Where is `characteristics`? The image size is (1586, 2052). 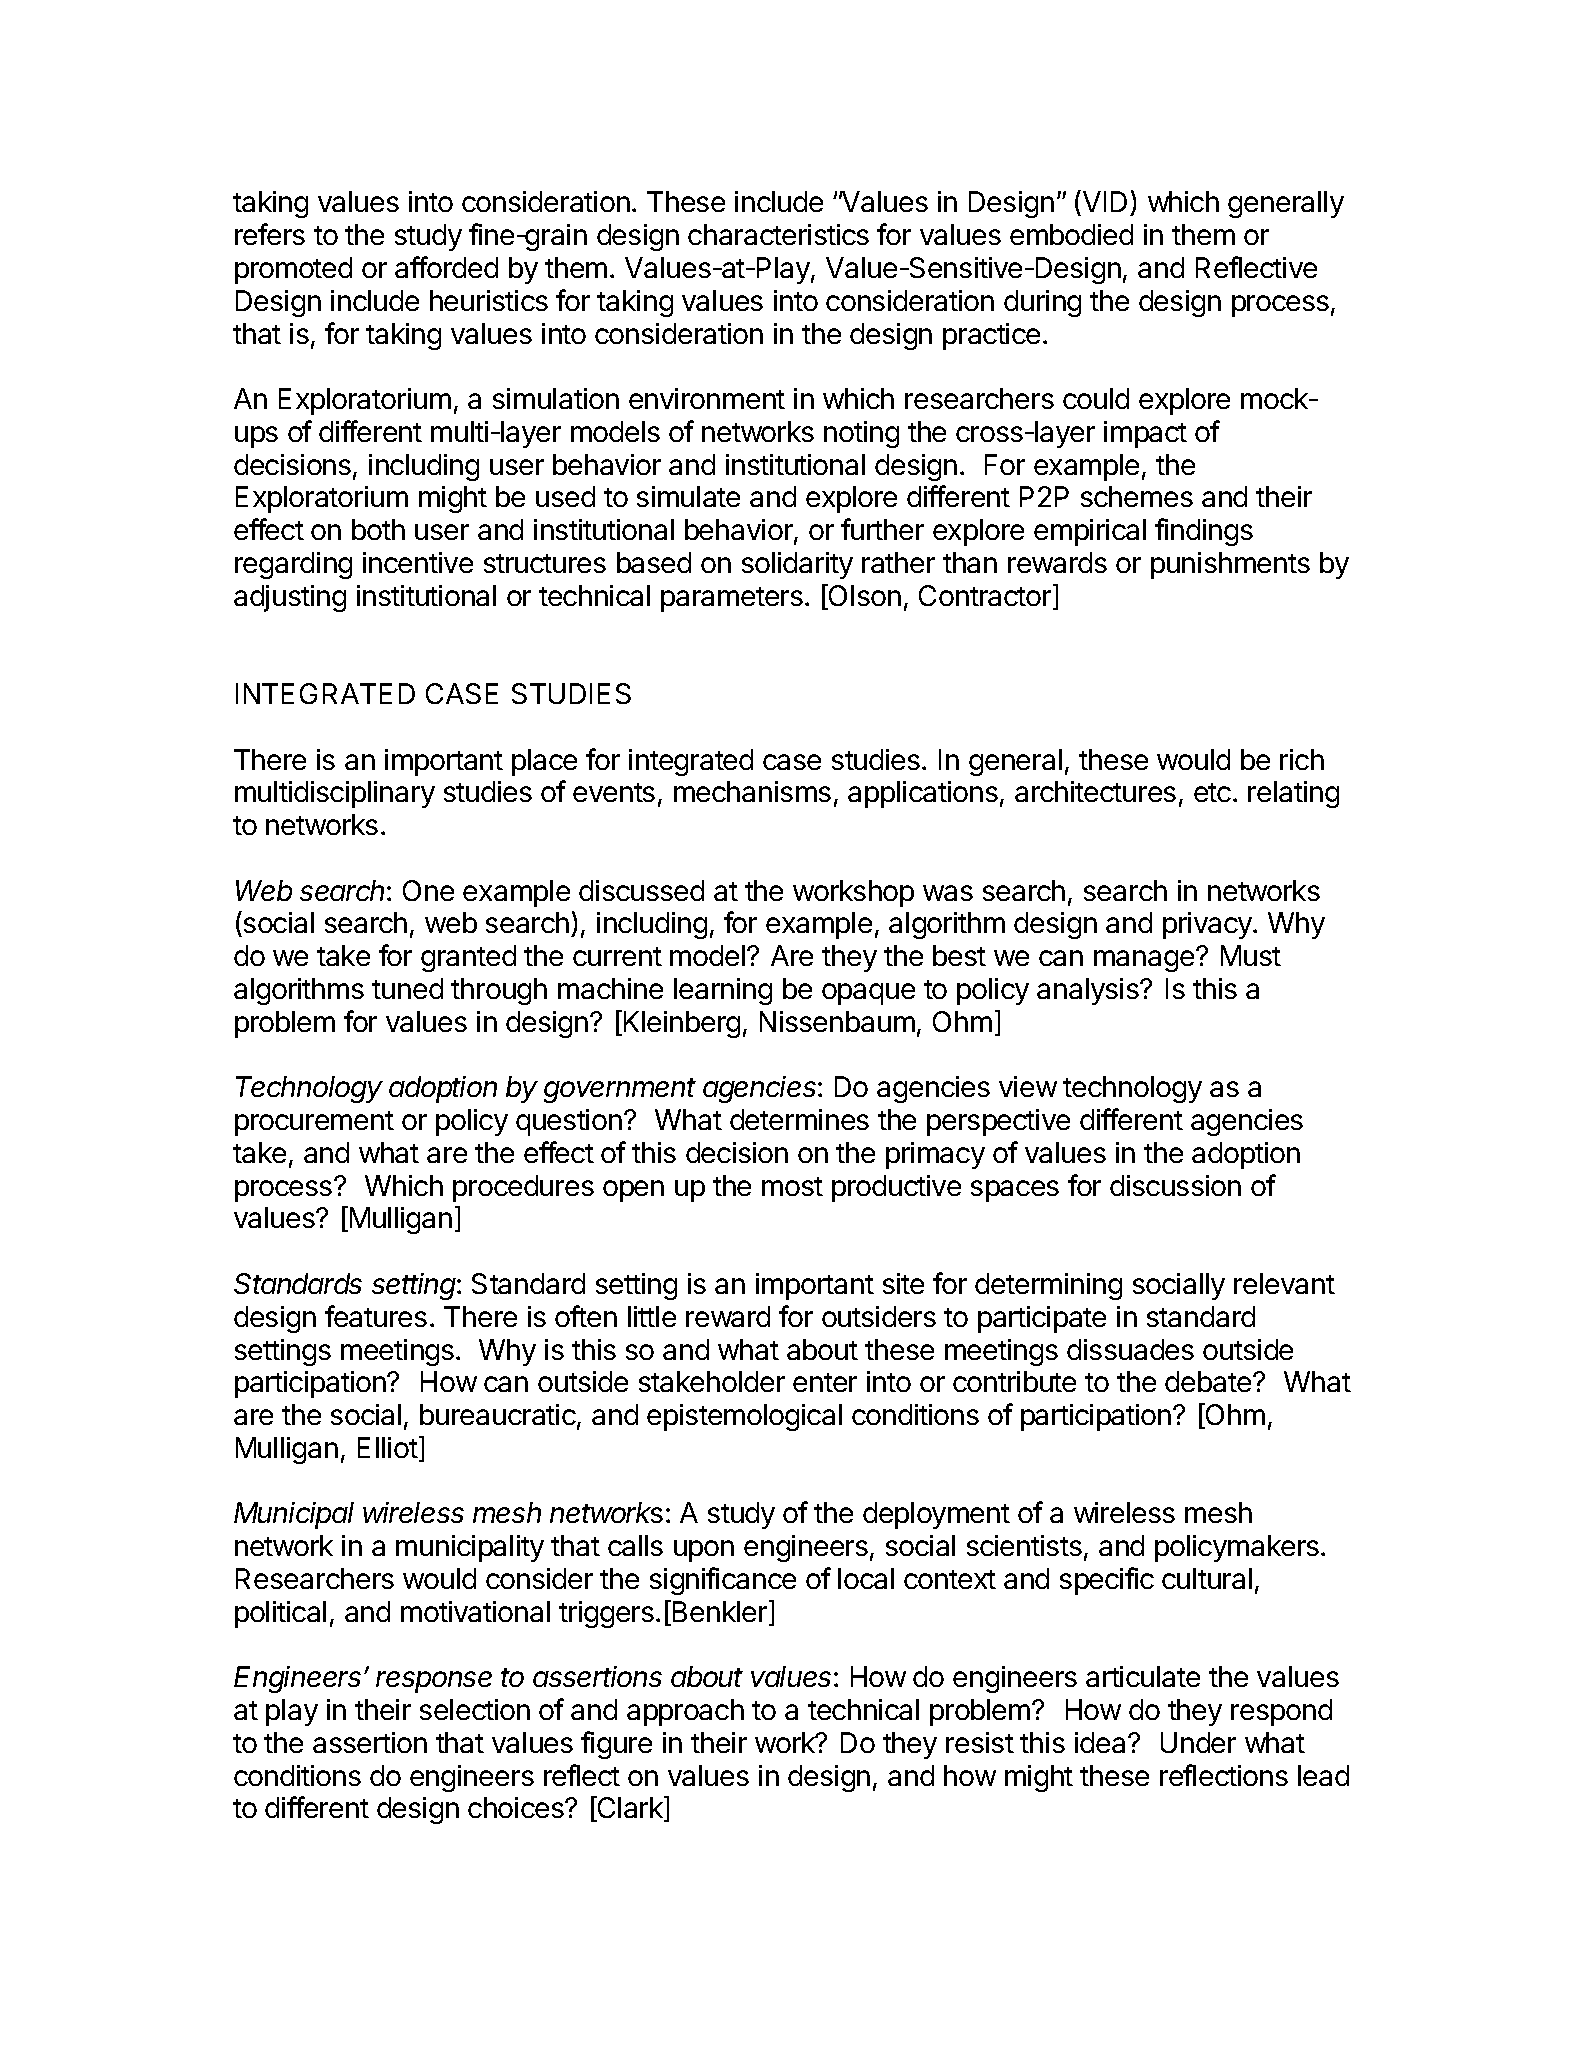
characteristics is located at coordinates (778, 234).
